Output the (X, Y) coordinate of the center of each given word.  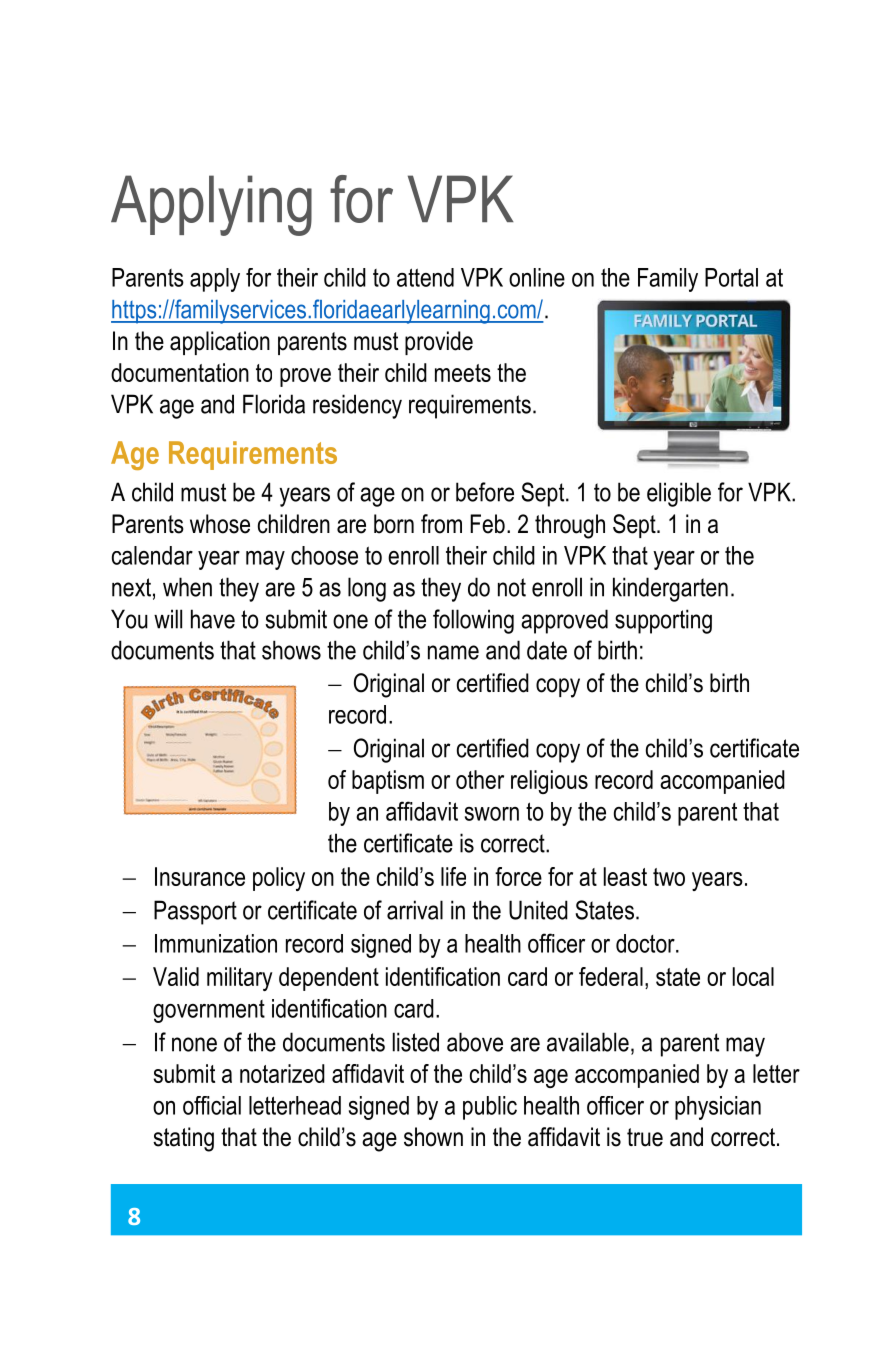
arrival (415, 910)
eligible (679, 494)
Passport (195, 912)
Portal (731, 277)
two (669, 877)
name (453, 652)
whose (220, 524)
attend (425, 277)
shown (433, 1137)
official (212, 1105)
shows (291, 650)
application (220, 343)
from (441, 524)
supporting (663, 621)
